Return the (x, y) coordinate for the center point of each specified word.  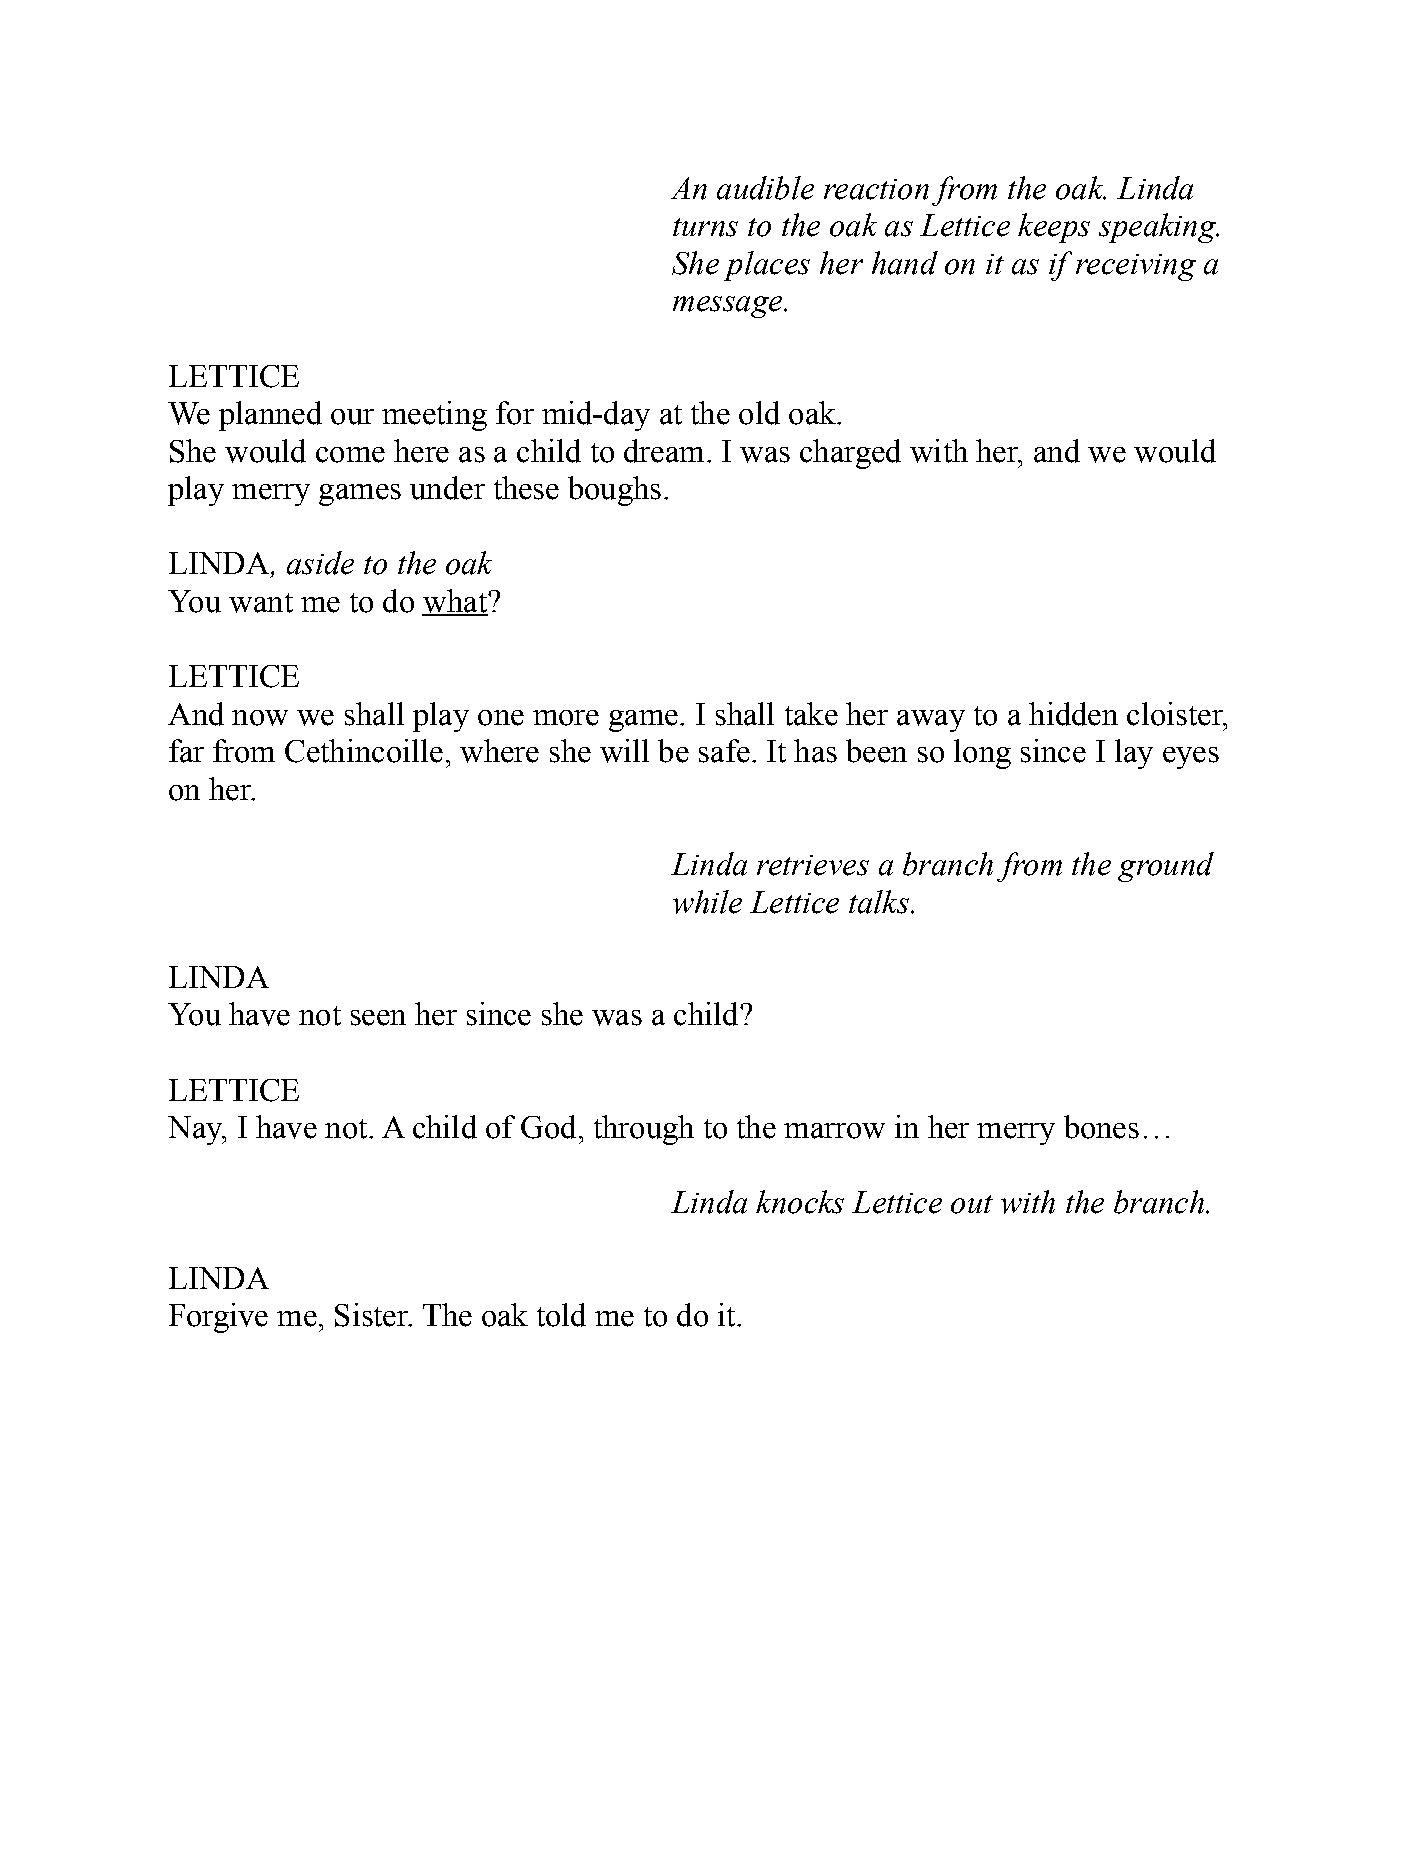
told (561, 1315)
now (260, 718)
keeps (1054, 228)
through (644, 1130)
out (972, 1204)
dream (664, 451)
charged (850, 454)
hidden (1073, 714)
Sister (372, 1315)
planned (270, 416)
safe (724, 751)
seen (378, 1018)
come (350, 455)
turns (705, 227)
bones (1101, 1127)
